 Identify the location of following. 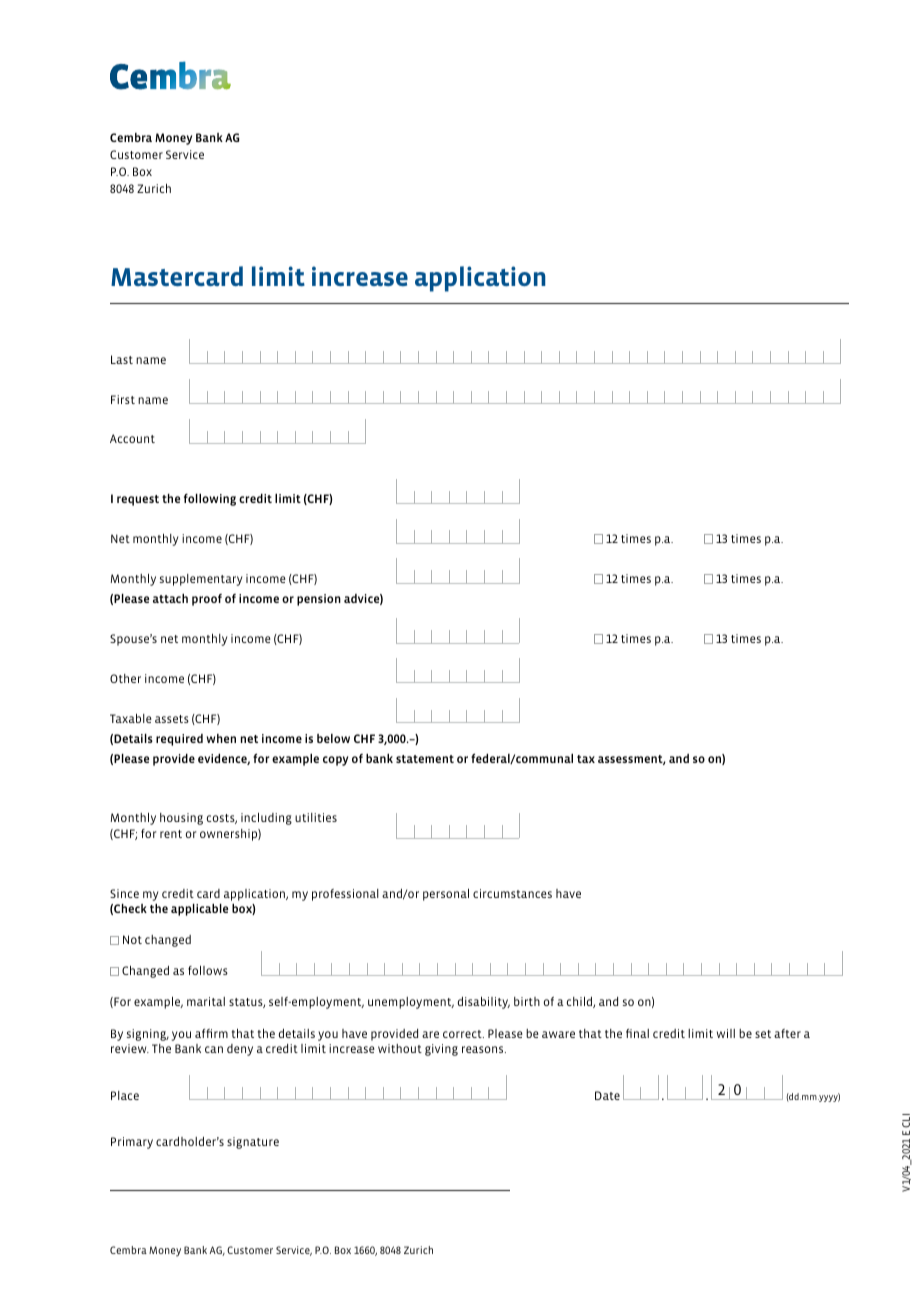
(210, 499).
